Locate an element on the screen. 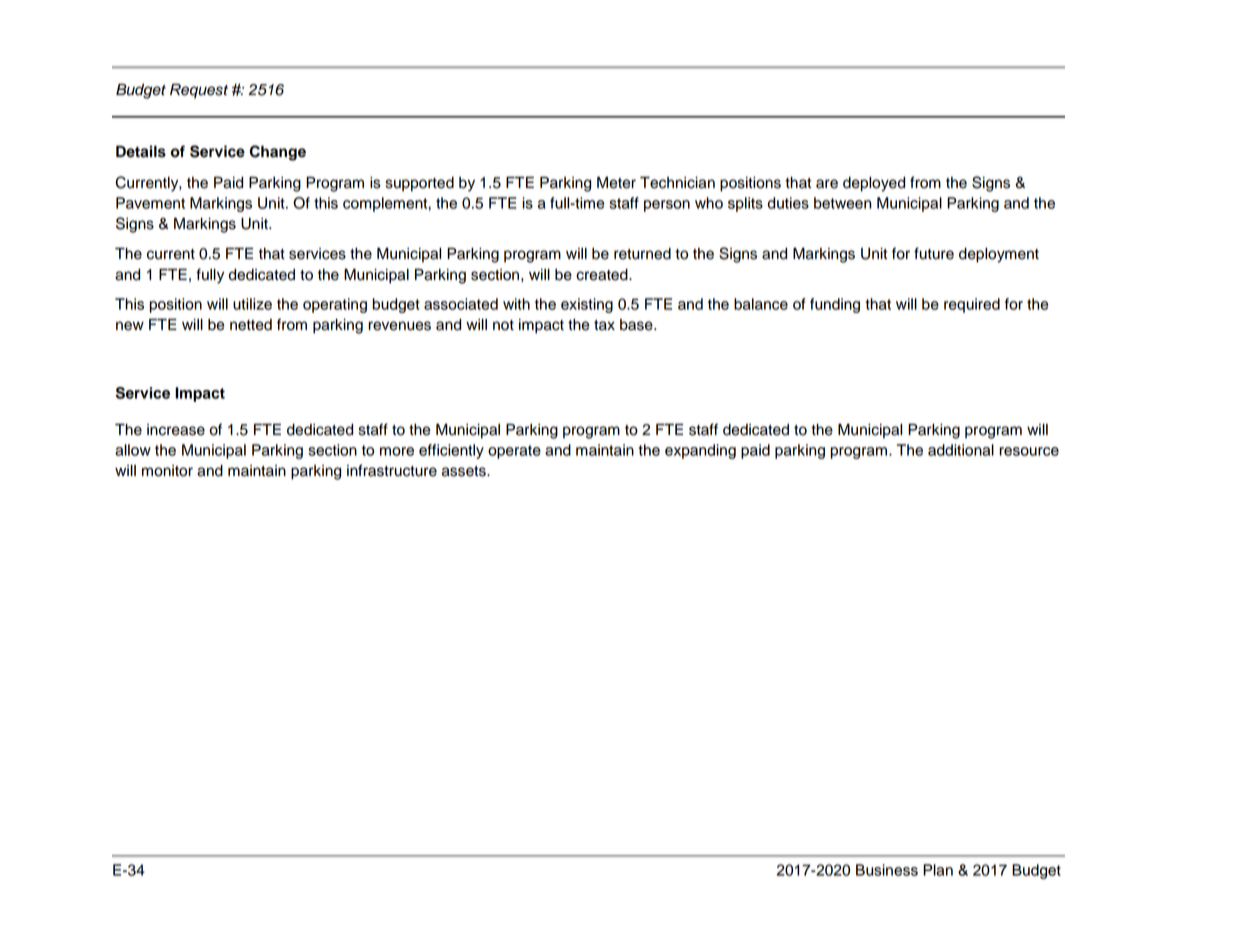 This screenshot has width=1233, height=952. Business is located at coordinates (887, 870).
